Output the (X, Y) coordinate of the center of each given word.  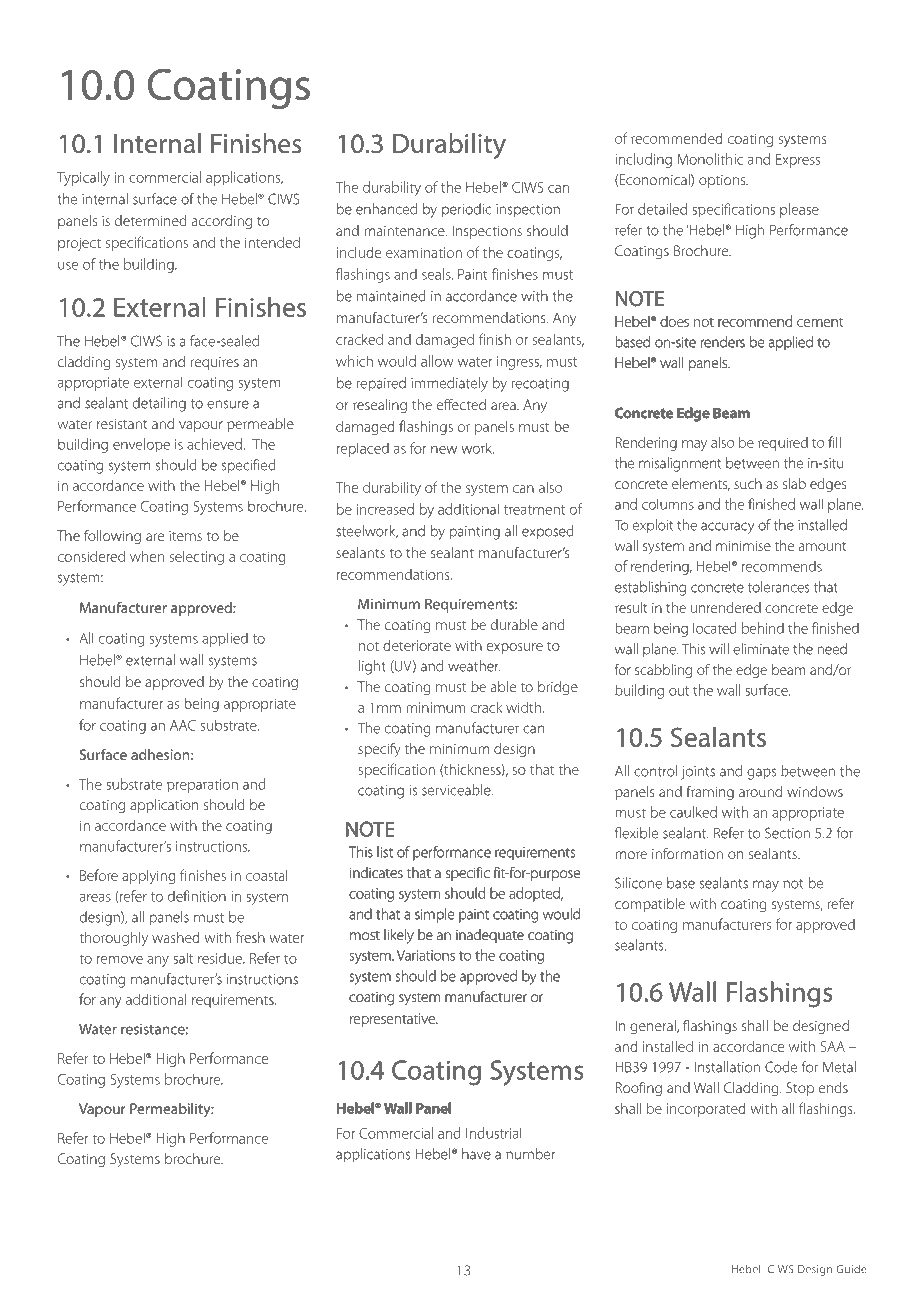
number (530, 1154)
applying (149, 877)
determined (151, 220)
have (476, 1154)
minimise (743, 546)
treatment (534, 510)
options (723, 181)
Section (787, 833)
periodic (467, 210)
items (185, 536)
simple (434, 915)
